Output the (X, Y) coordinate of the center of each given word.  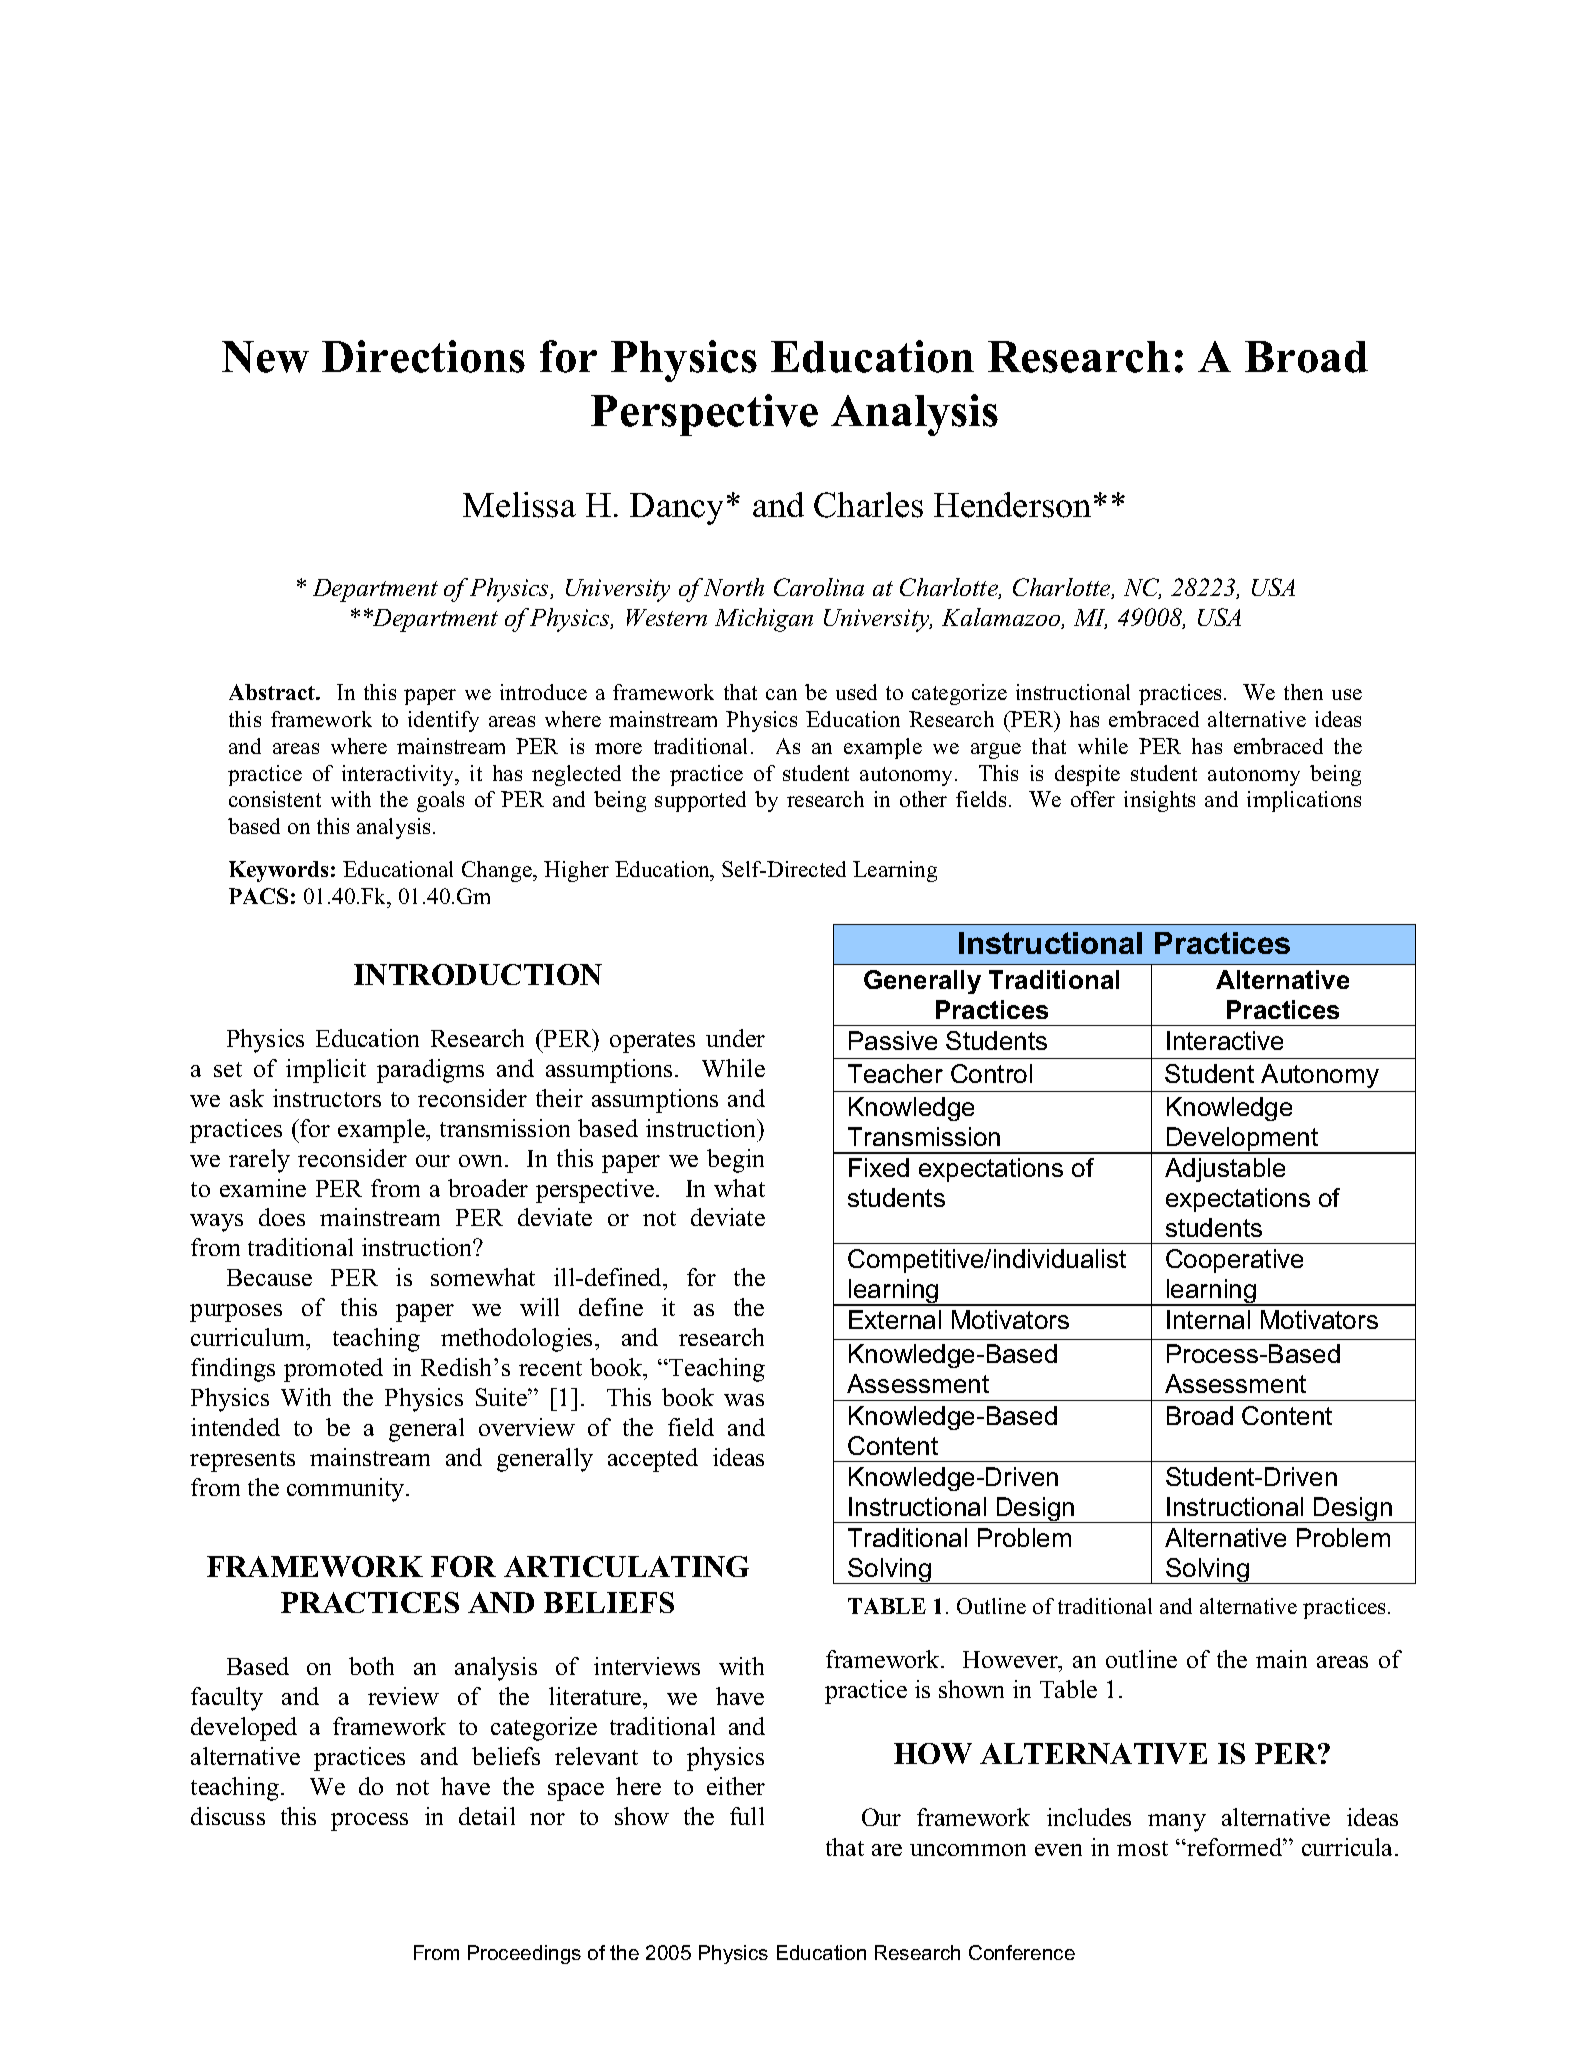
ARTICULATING (626, 1566)
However (1012, 1661)
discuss (228, 1816)
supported (700, 801)
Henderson (1012, 505)
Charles (868, 505)
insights (1159, 801)
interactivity (399, 775)
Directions (423, 356)
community (347, 1490)
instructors (327, 1098)
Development (1243, 1140)
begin (735, 1161)
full (747, 1816)
